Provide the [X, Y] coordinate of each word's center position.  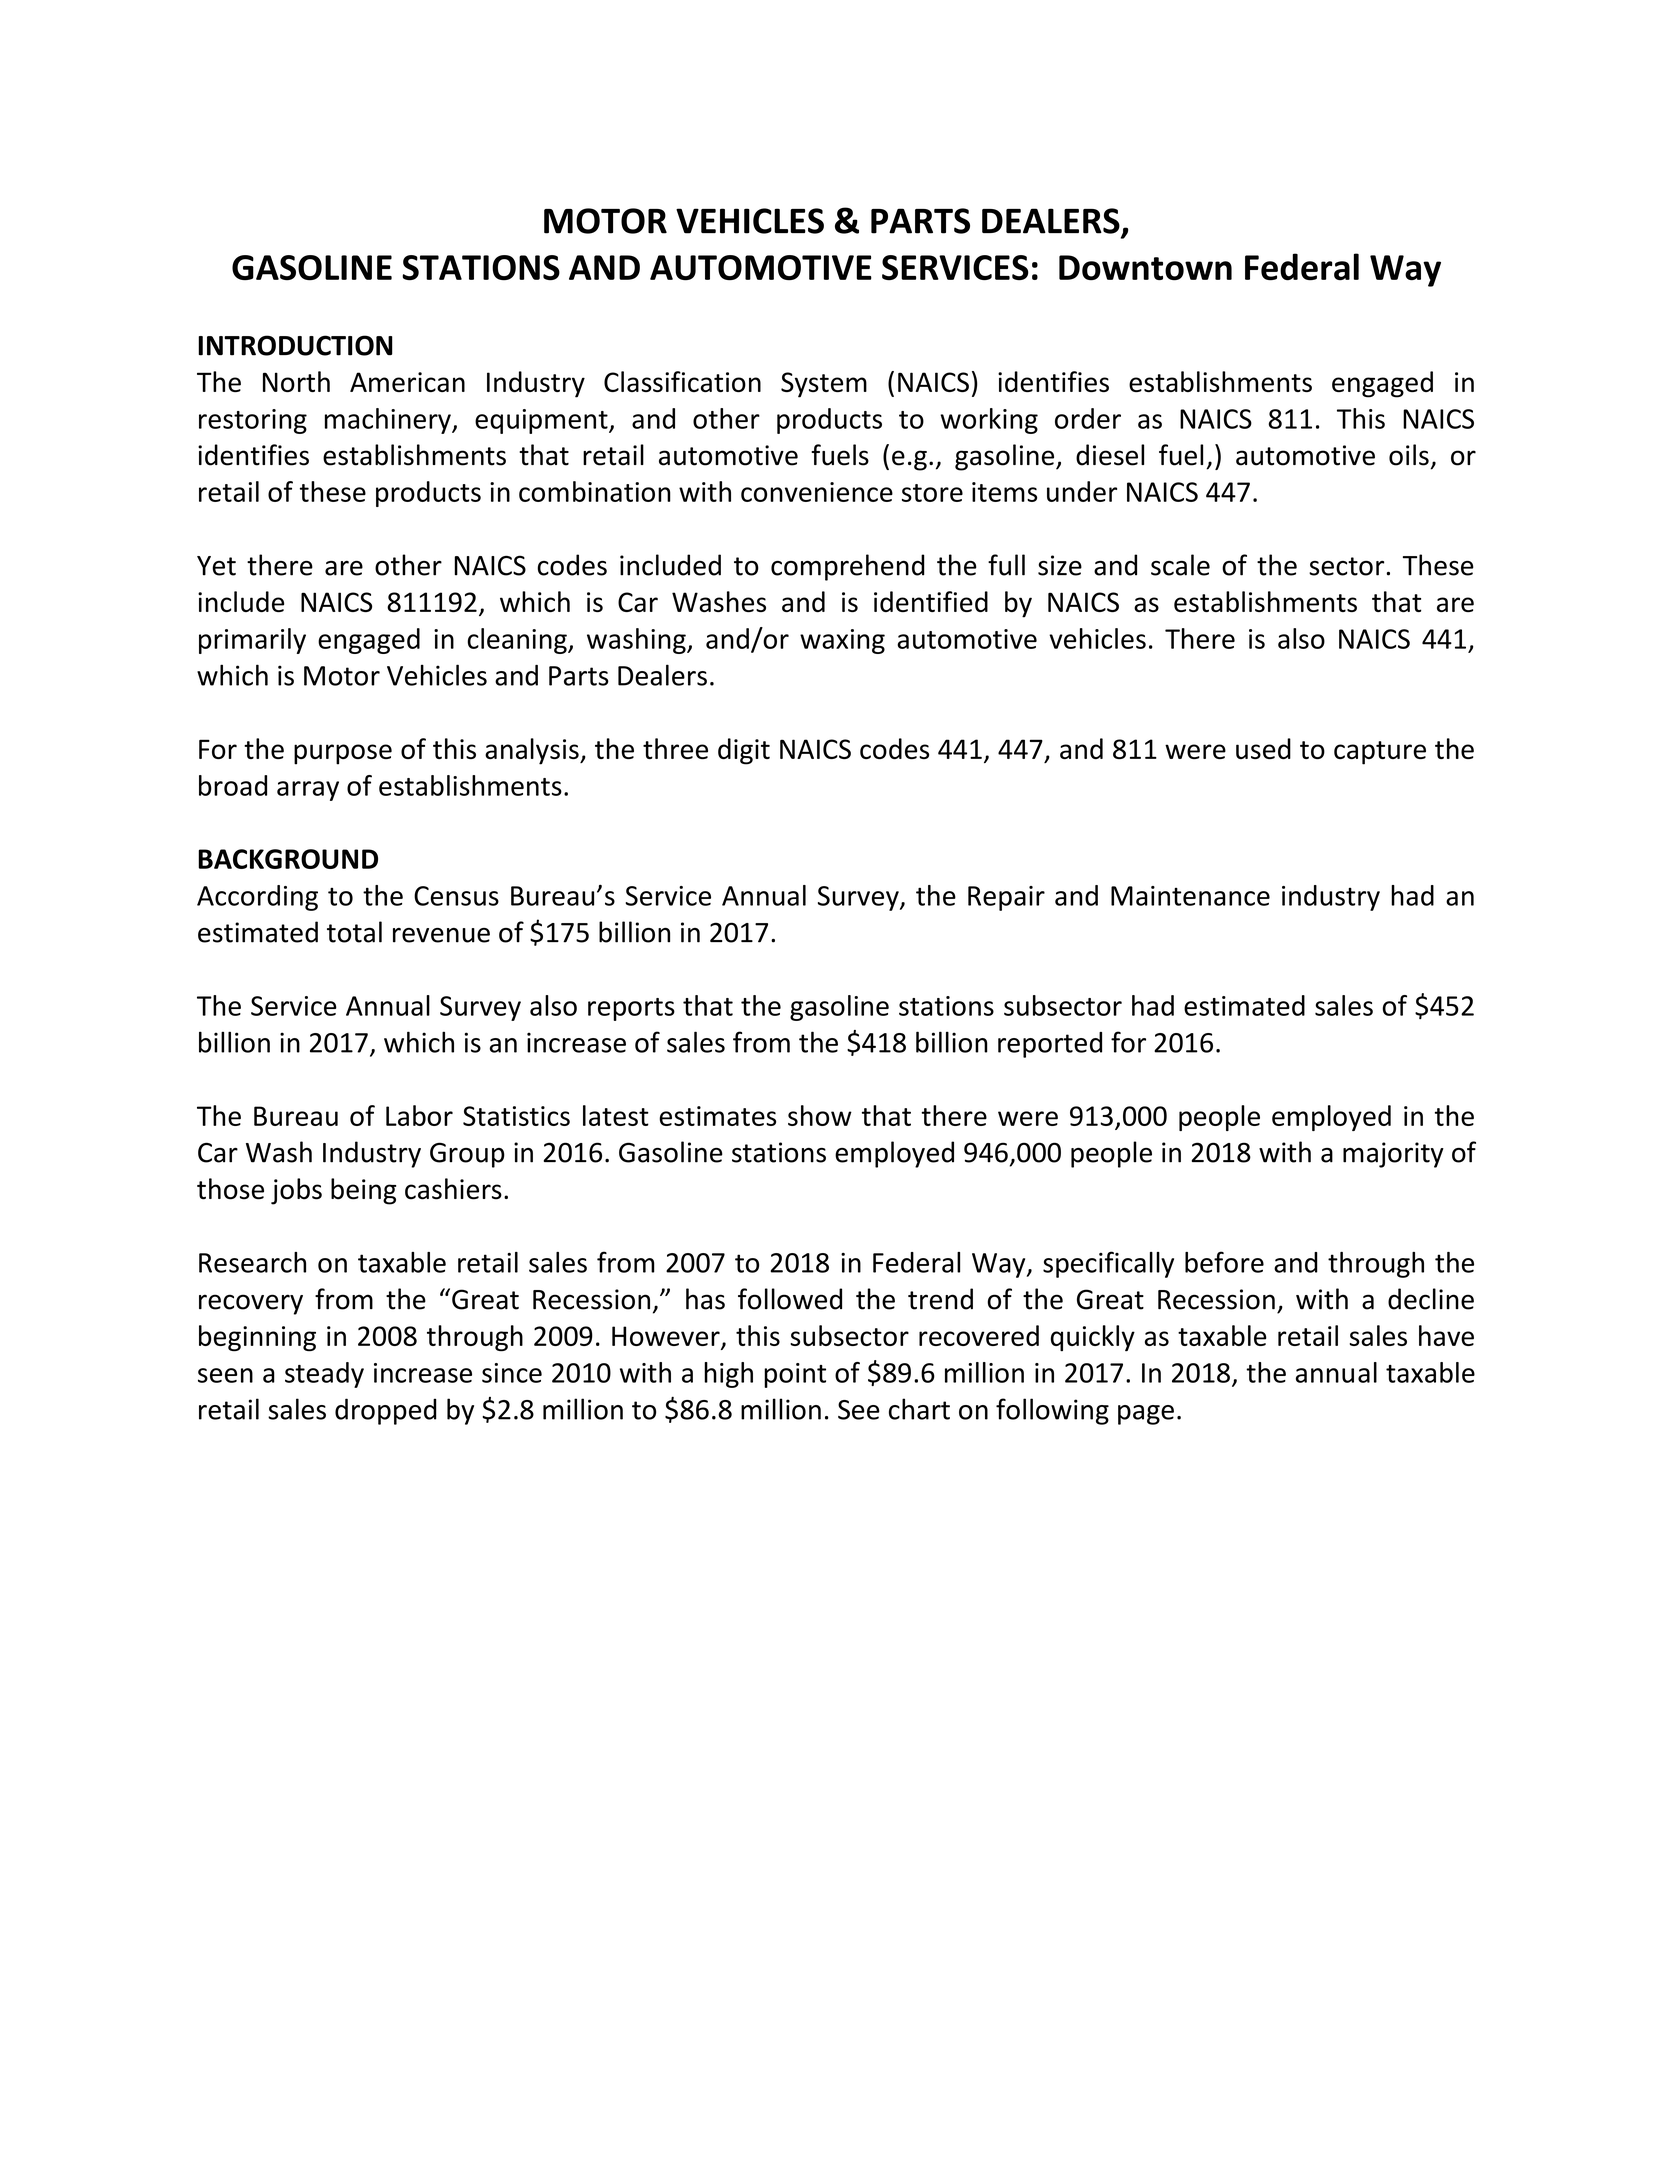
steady [324, 1375]
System [824, 385]
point [795, 1375]
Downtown [1145, 268]
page [1146, 1415]
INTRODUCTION [295, 345]
